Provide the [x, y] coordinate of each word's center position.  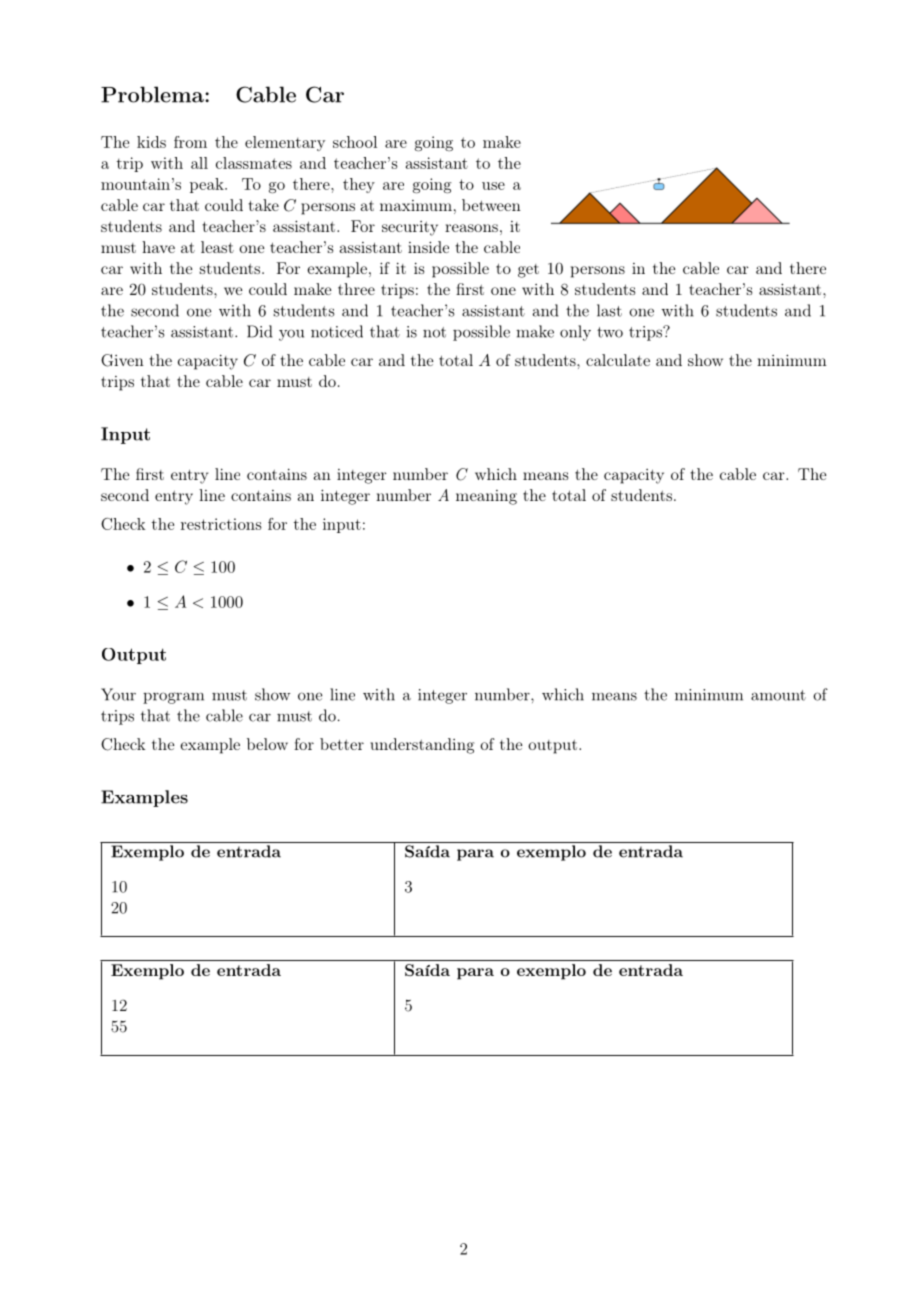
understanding [422, 746]
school [355, 142]
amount [778, 695]
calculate [618, 360]
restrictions [221, 524]
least [217, 247]
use [493, 186]
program [173, 698]
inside [428, 247]
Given [122, 360]
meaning [486, 497]
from [190, 142]
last [609, 310]
